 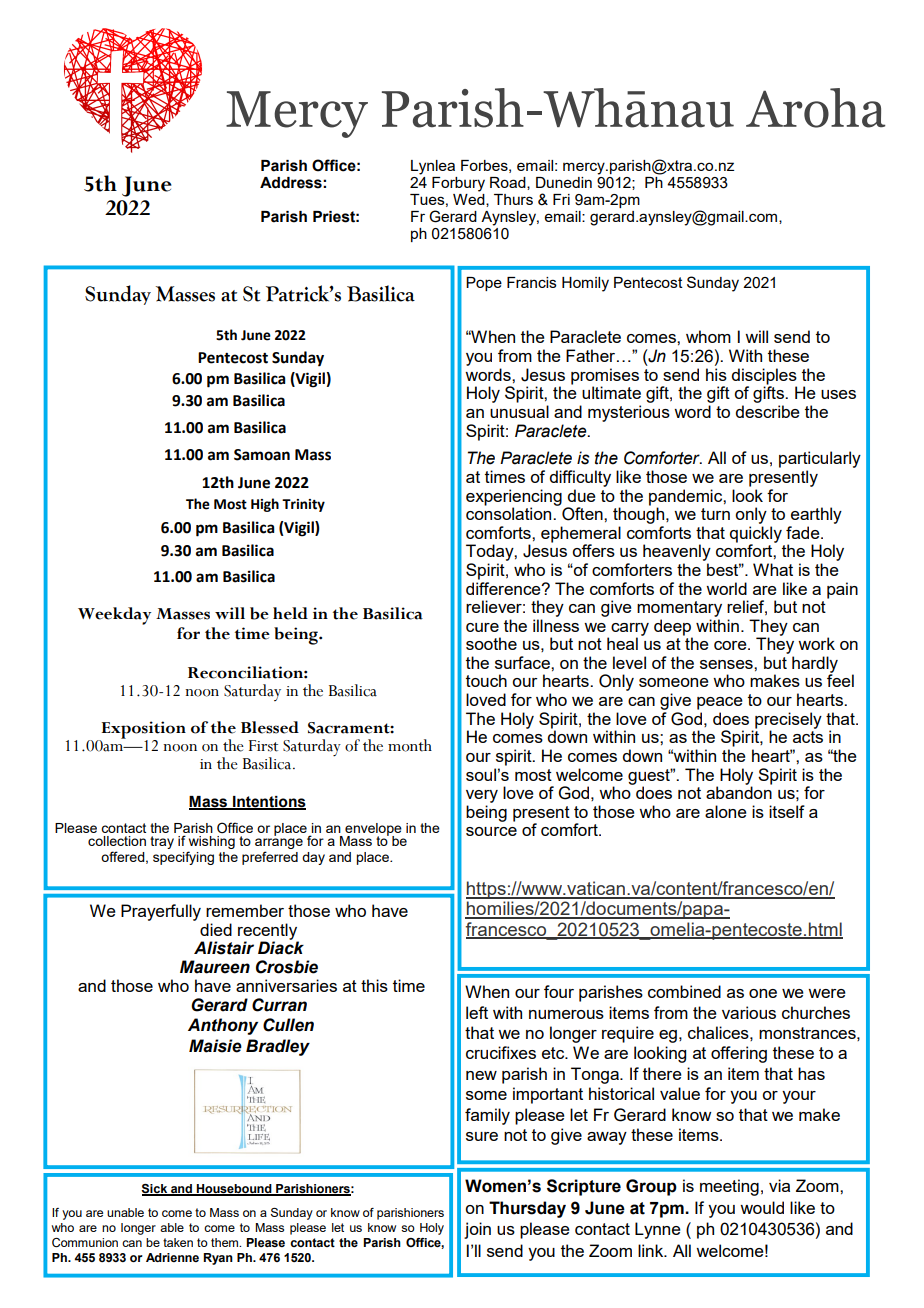 I want to click on Prayerfully, so click(x=161, y=912).
